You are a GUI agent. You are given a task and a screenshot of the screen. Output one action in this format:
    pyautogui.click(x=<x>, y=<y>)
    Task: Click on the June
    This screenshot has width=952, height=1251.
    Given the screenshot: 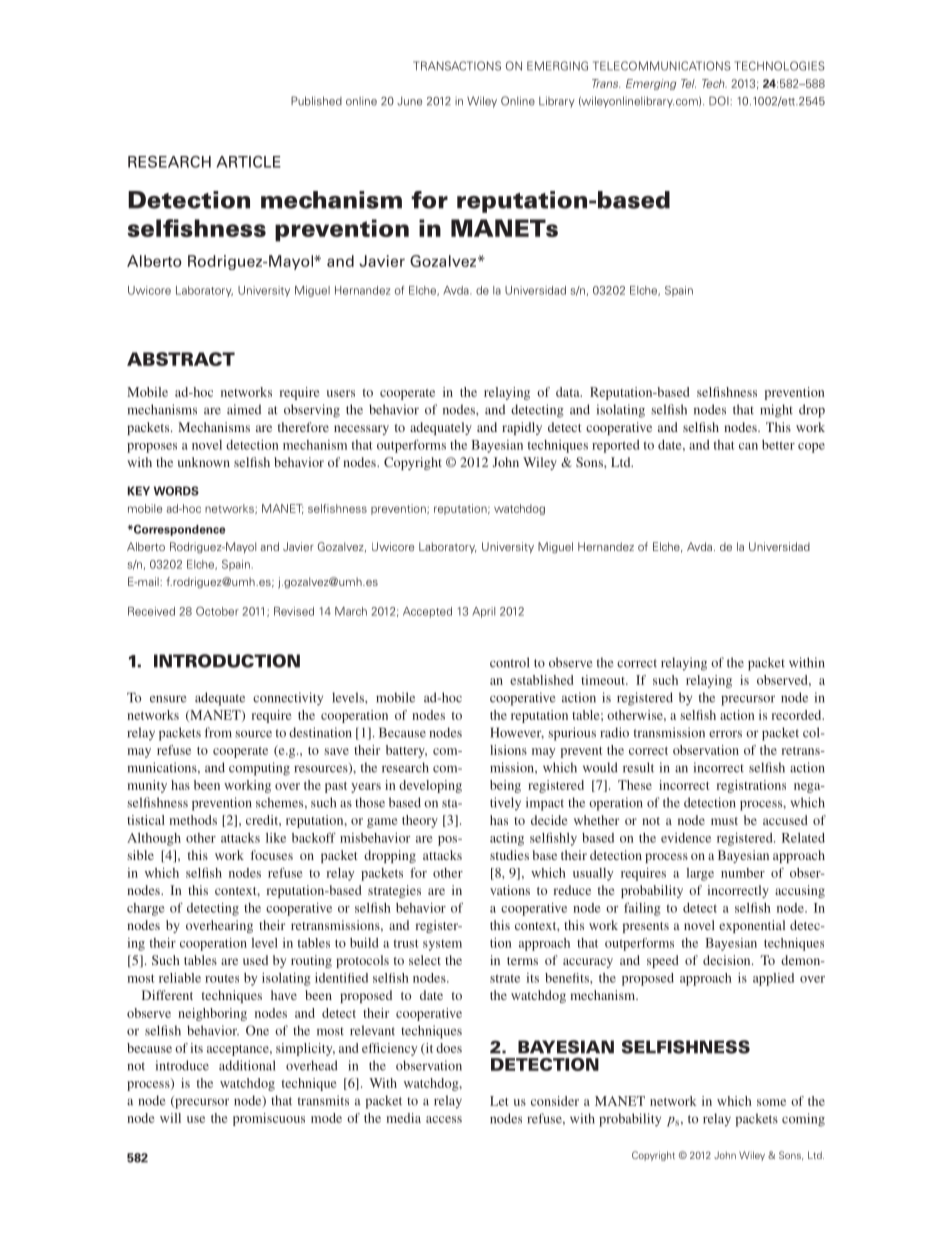 What is the action you would take?
    pyautogui.click(x=409, y=101)
